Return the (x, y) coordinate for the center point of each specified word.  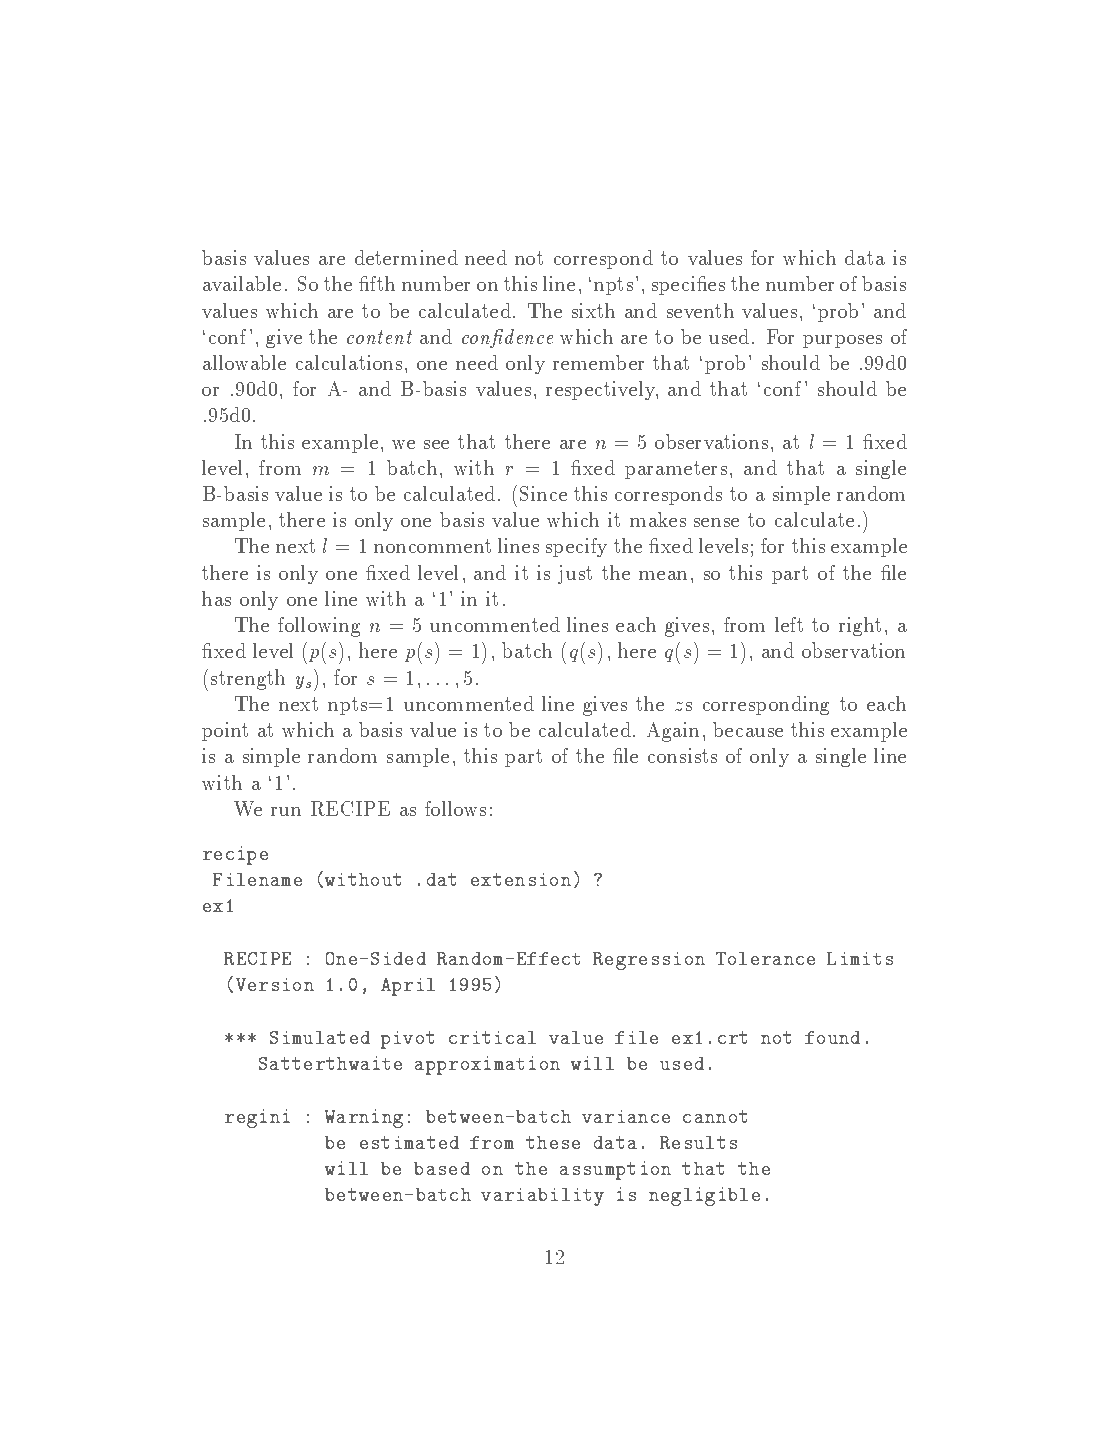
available (242, 283)
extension (521, 879)
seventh (700, 310)
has (216, 598)
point (225, 731)
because (748, 729)
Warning (364, 1118)
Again (673, 732)
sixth (593, 310)
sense (716, 522)
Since (543, 493)
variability (542, 1197)
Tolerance (765, 958)
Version (275, 984)
